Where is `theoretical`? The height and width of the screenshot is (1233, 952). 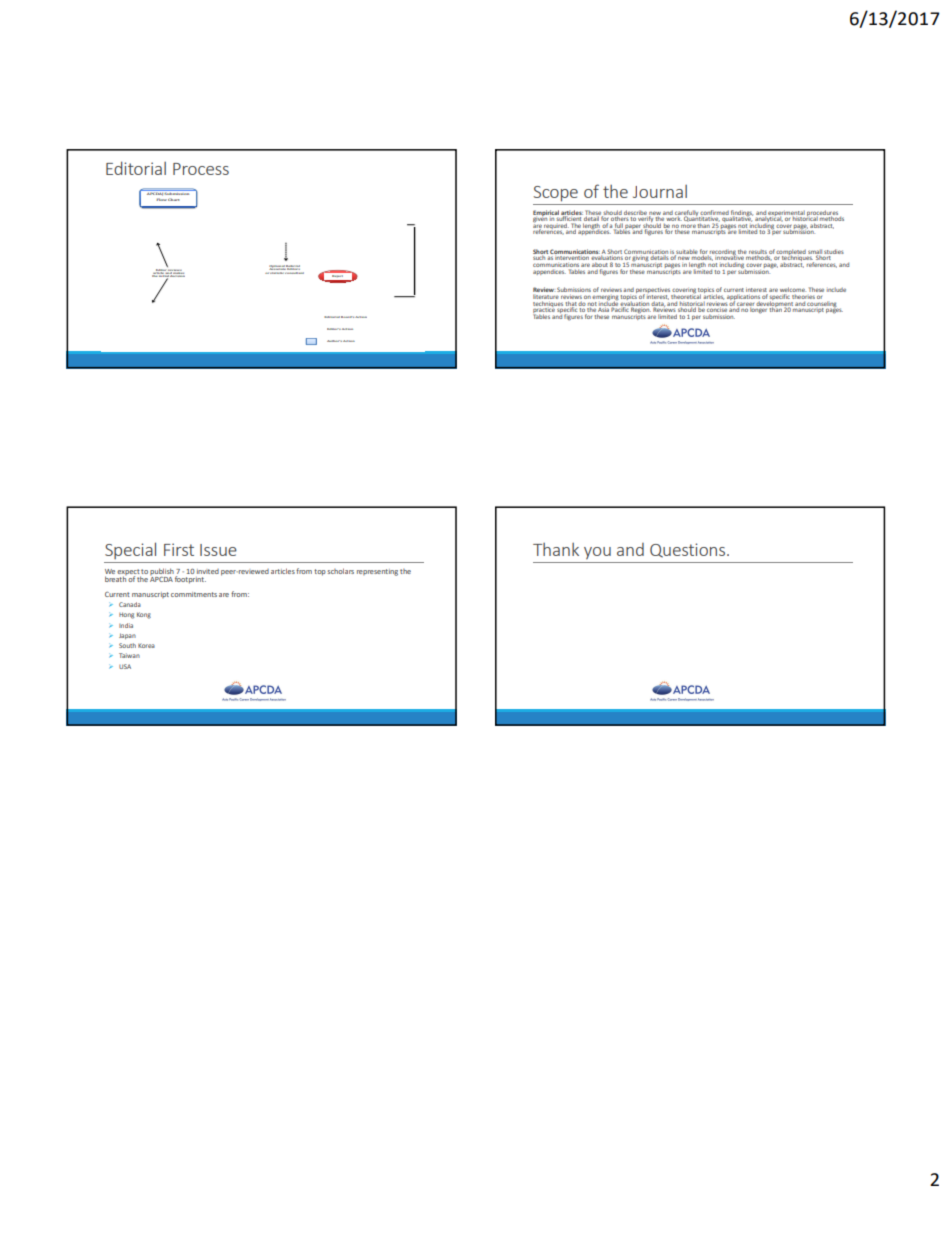 theoretical is located at coordinates (686, 295).
